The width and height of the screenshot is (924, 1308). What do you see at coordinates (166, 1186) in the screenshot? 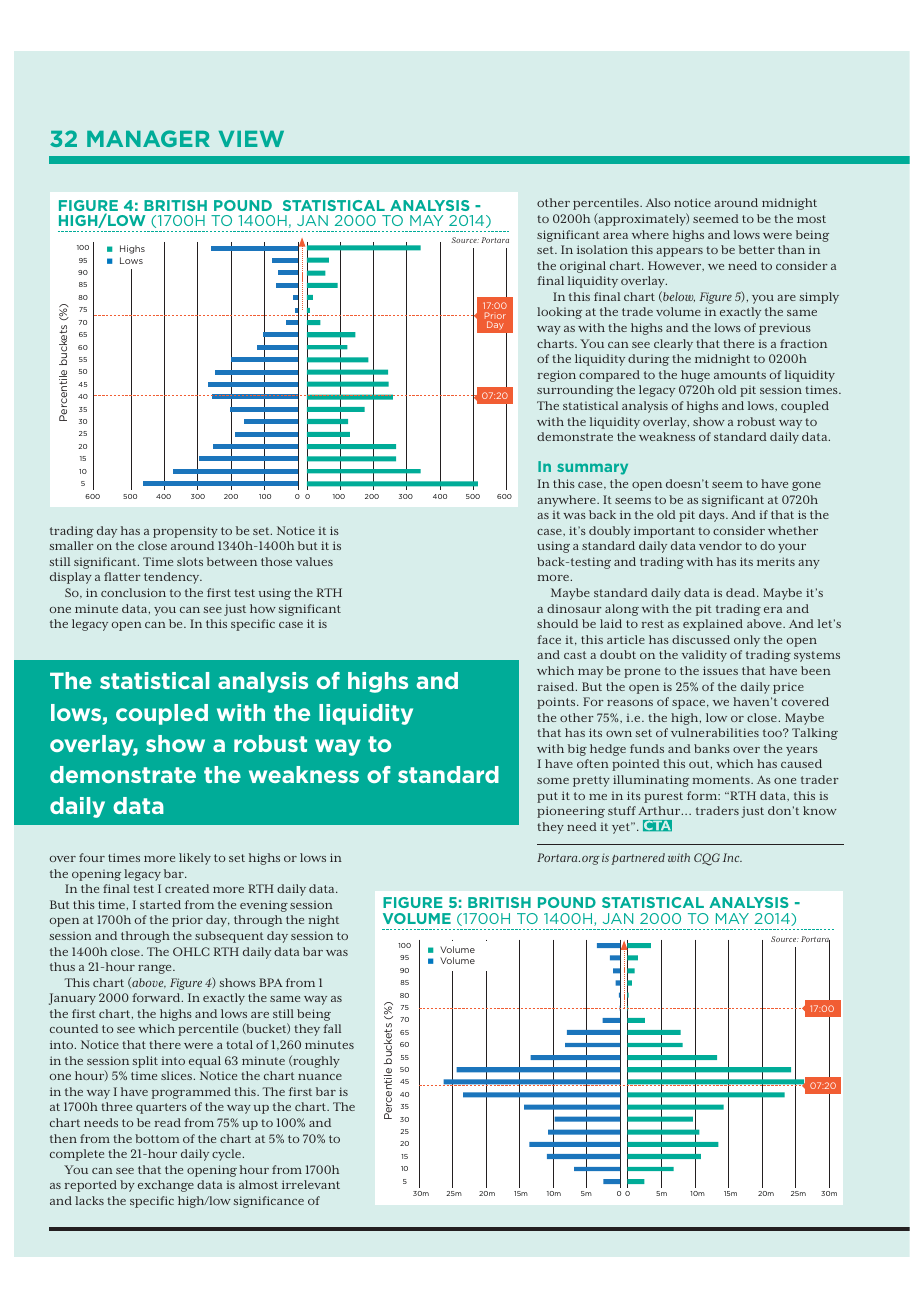
I see `exchange` at bounding box center [166, 1186].
